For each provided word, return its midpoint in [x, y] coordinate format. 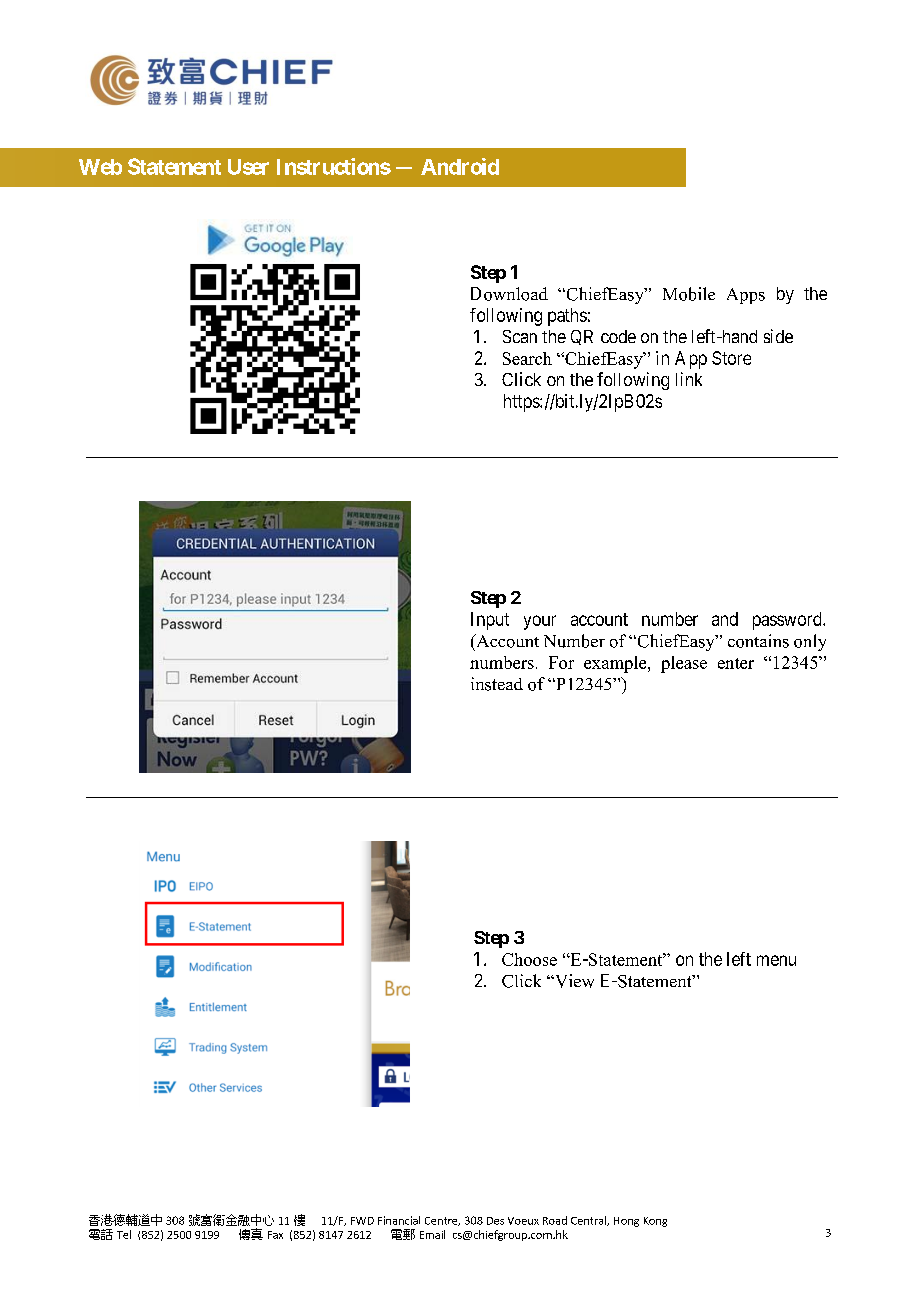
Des [495, 1221]
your [540, 622]
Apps [746, 296]
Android [460, 166]
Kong [655, 1222]
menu [776, 960]
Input [490, 621]
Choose [529, 959]
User [248, 167]
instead [497, 684]
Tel [124, 1234]
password [788, 621]
